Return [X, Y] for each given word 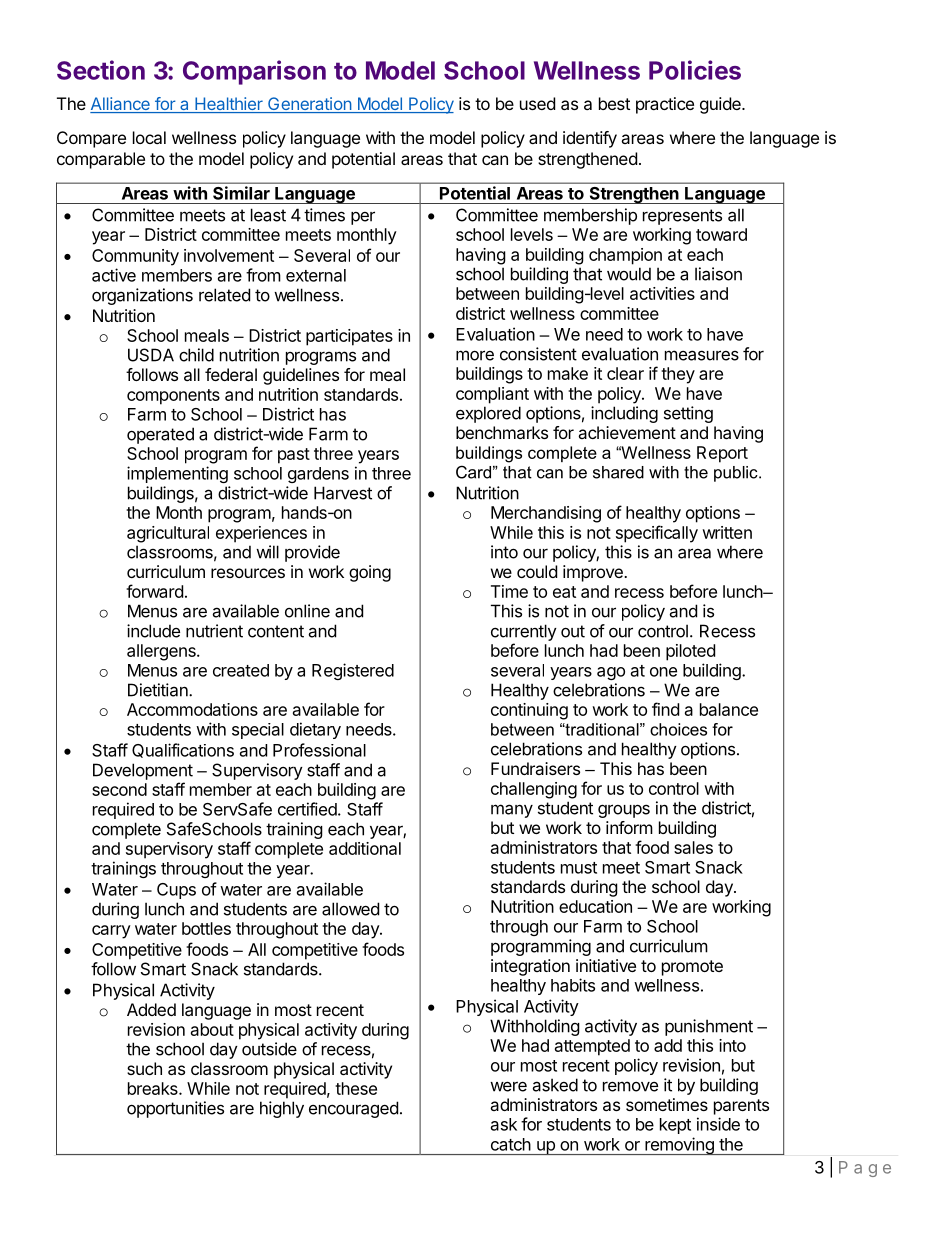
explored [488, 414]
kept [675, 1126]
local [149, 137]
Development [143, 771]
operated [160, 435]
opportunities [175, 1109]
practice [665, 105]
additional [365, 848]
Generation [309, 105]
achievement [627, 432]
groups [624, 811]
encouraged [353, 1109]
